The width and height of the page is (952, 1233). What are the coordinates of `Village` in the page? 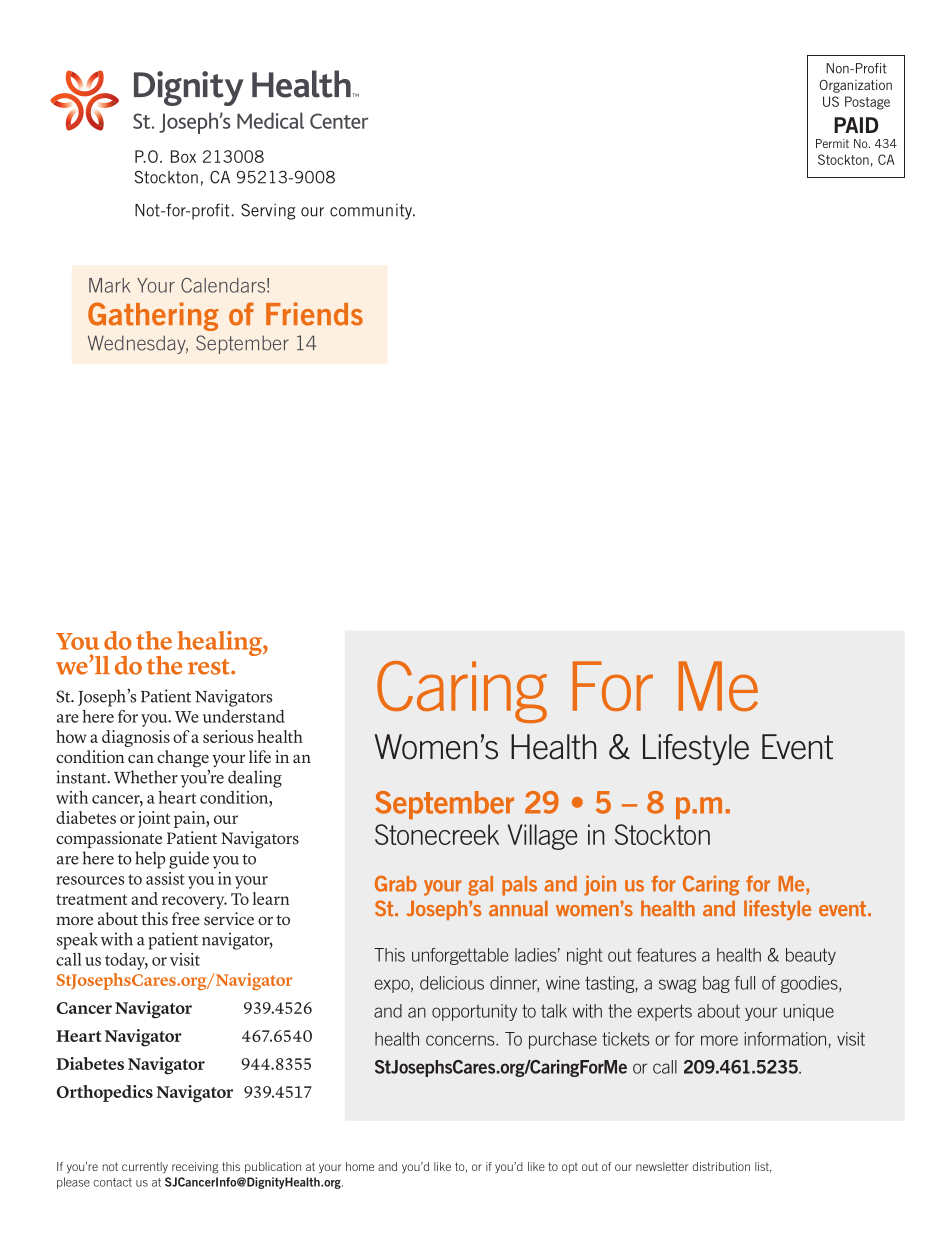 It's located at (542, 837).
